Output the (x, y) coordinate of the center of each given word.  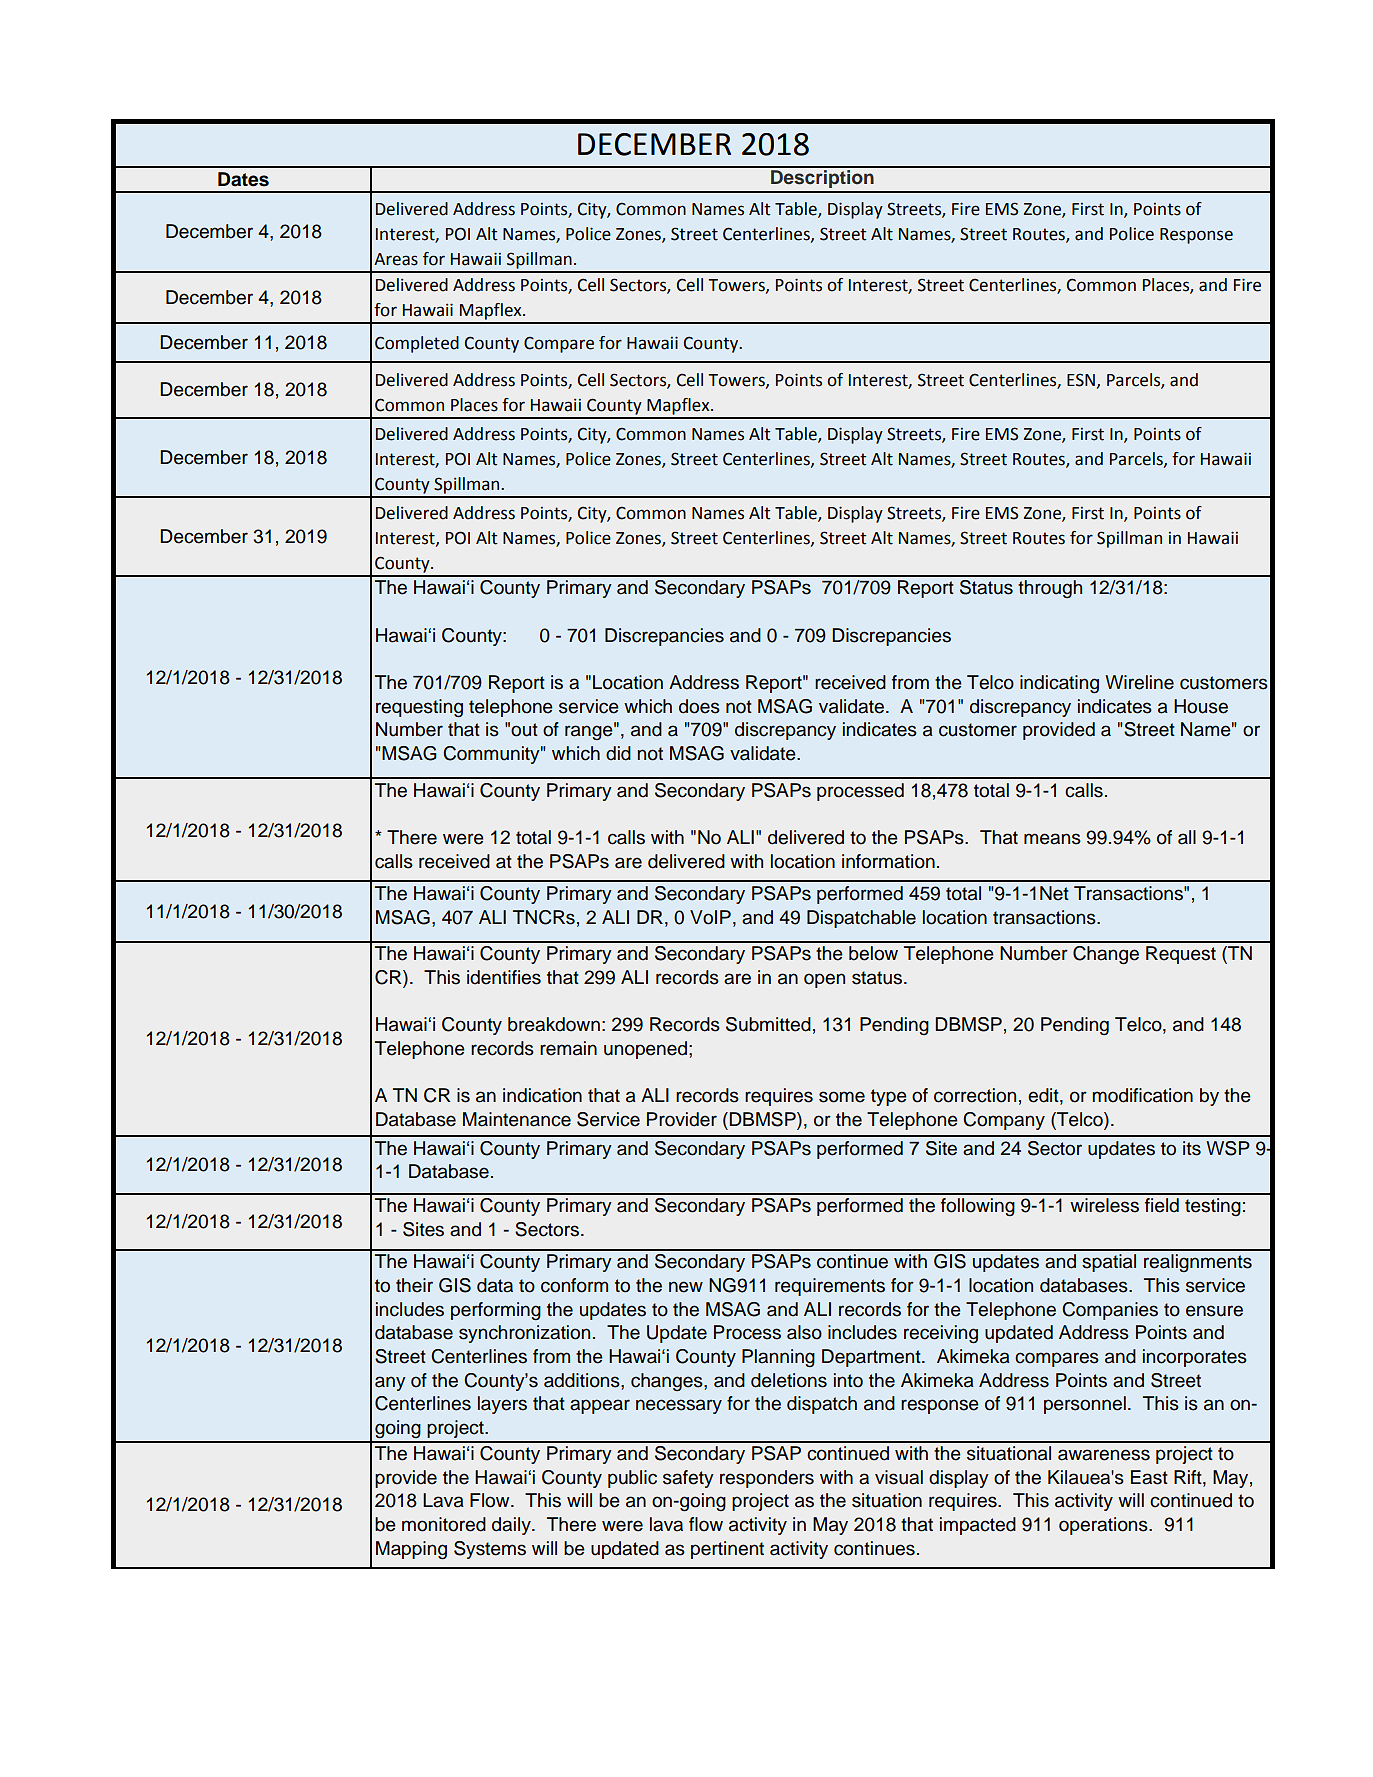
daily (512, 1526)
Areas (396, 259)
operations (1104, 1526)
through (1050, 589)
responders (767, 1479)
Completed (417, 344)
